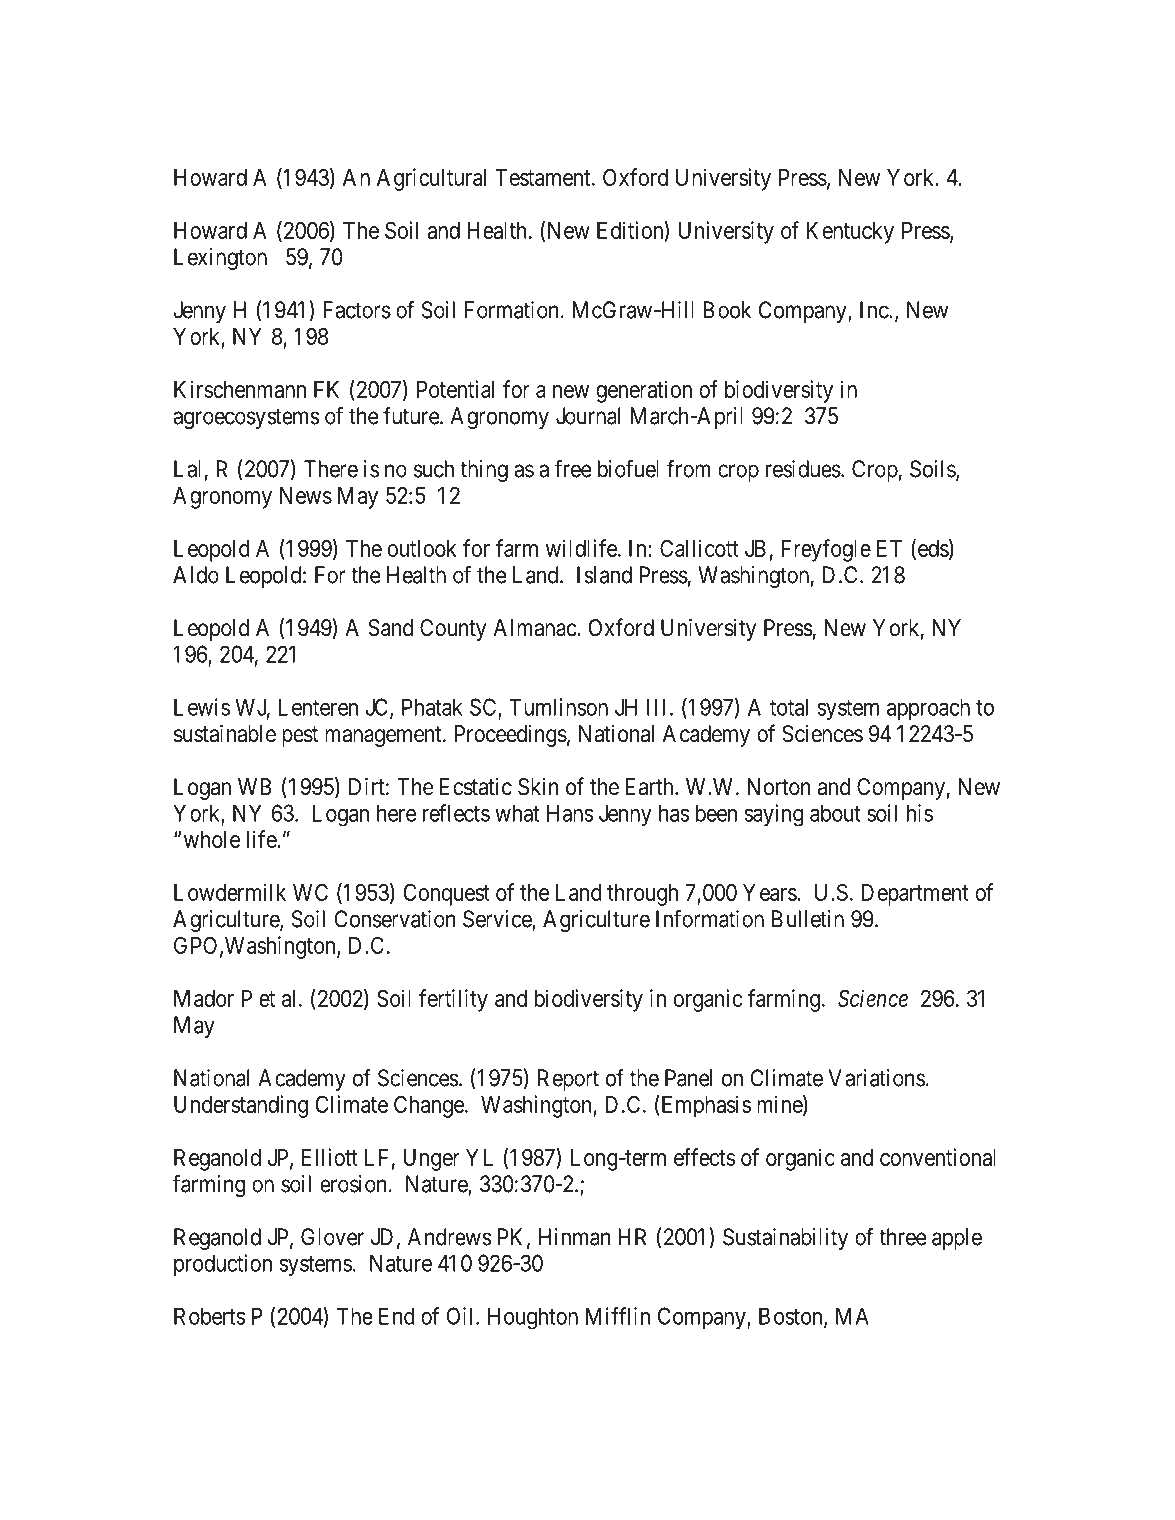 This screenshot has width=1175, height=1520. Describe the element at coordinates (544, 177) in the screenshot. I see `Testament` at that location.
